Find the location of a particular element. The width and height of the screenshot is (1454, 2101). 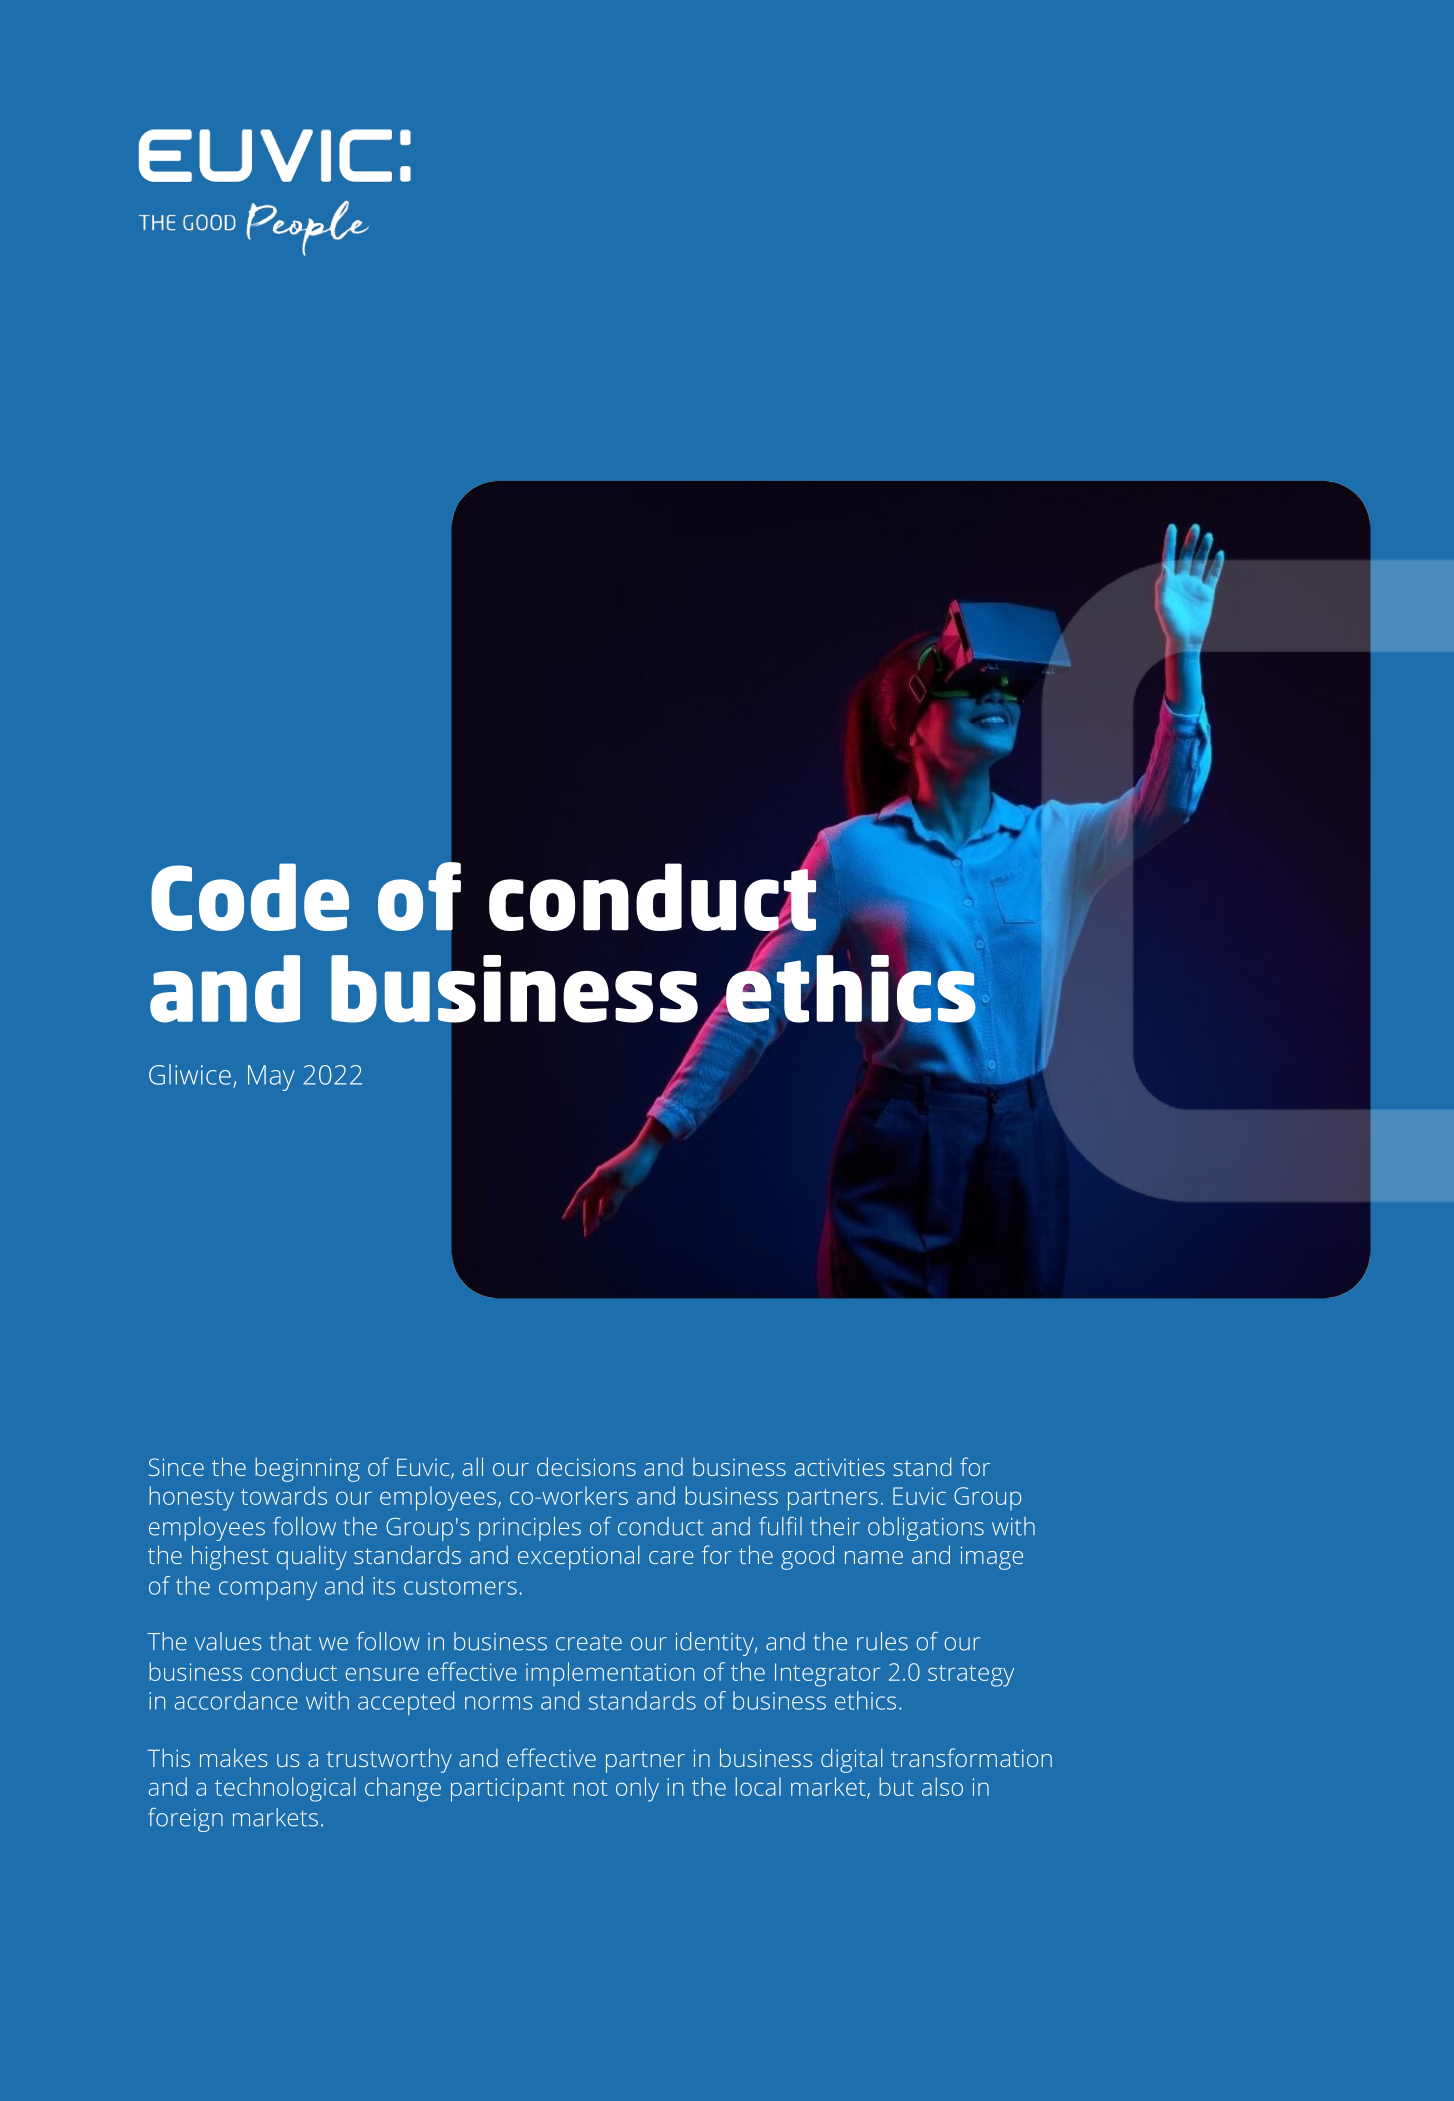

Code is located at coordinates (250, 897).
